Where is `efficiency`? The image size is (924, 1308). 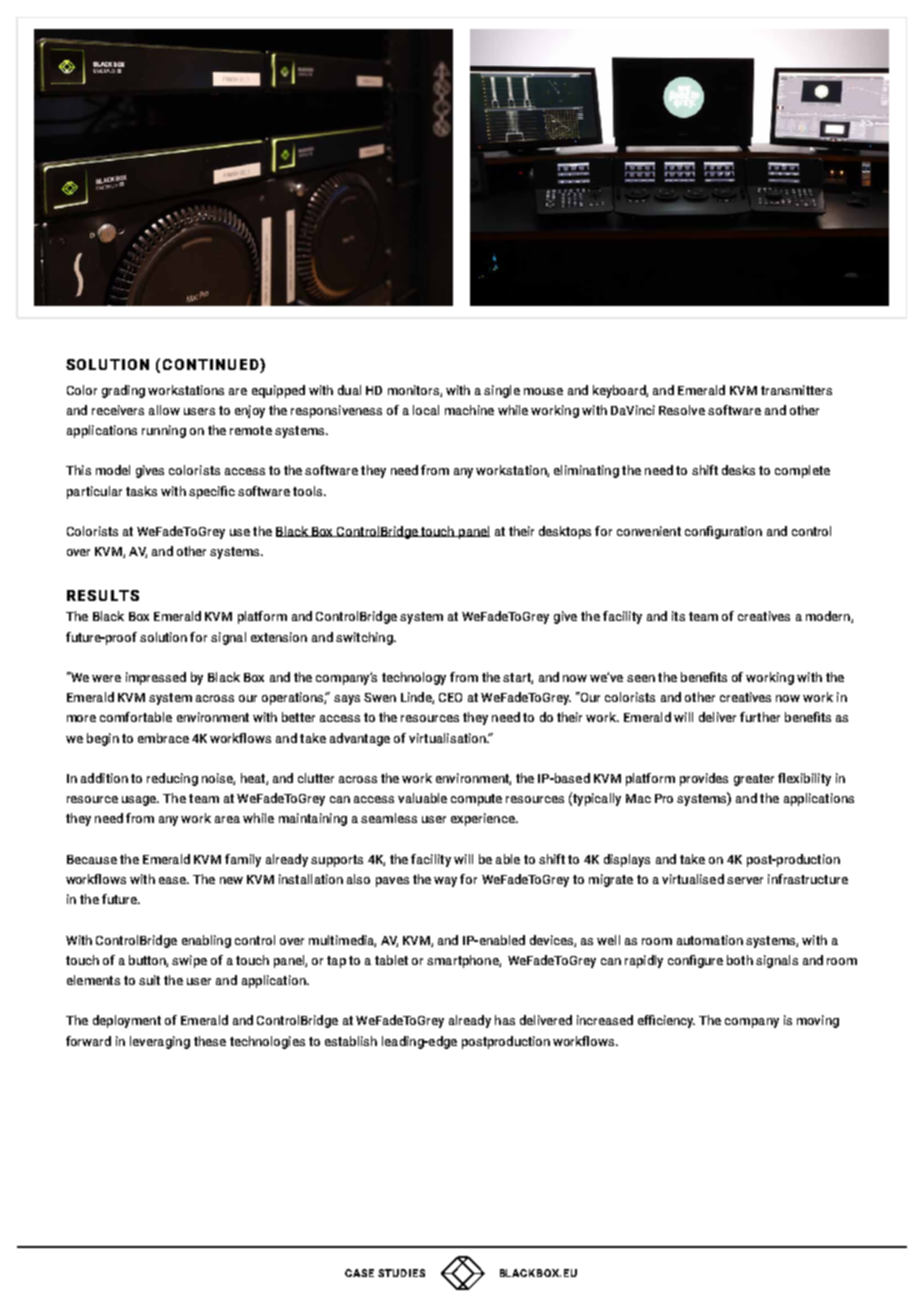 efficiency is located at coordinates (666, 1021).
